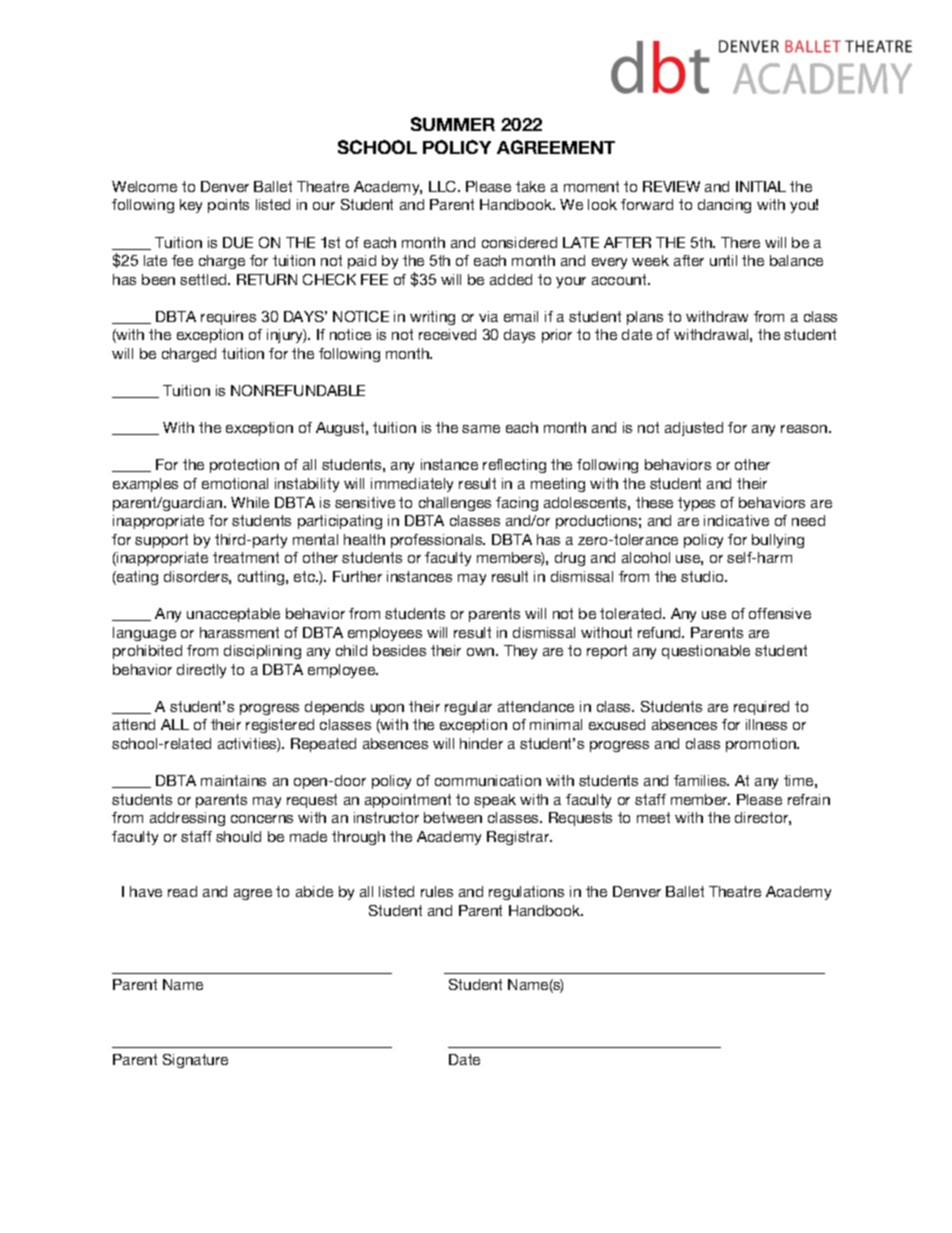 Image resolution: width=952 pixels, height=1233 pixels. I want to click on SUMMER, so click(453, 124).
